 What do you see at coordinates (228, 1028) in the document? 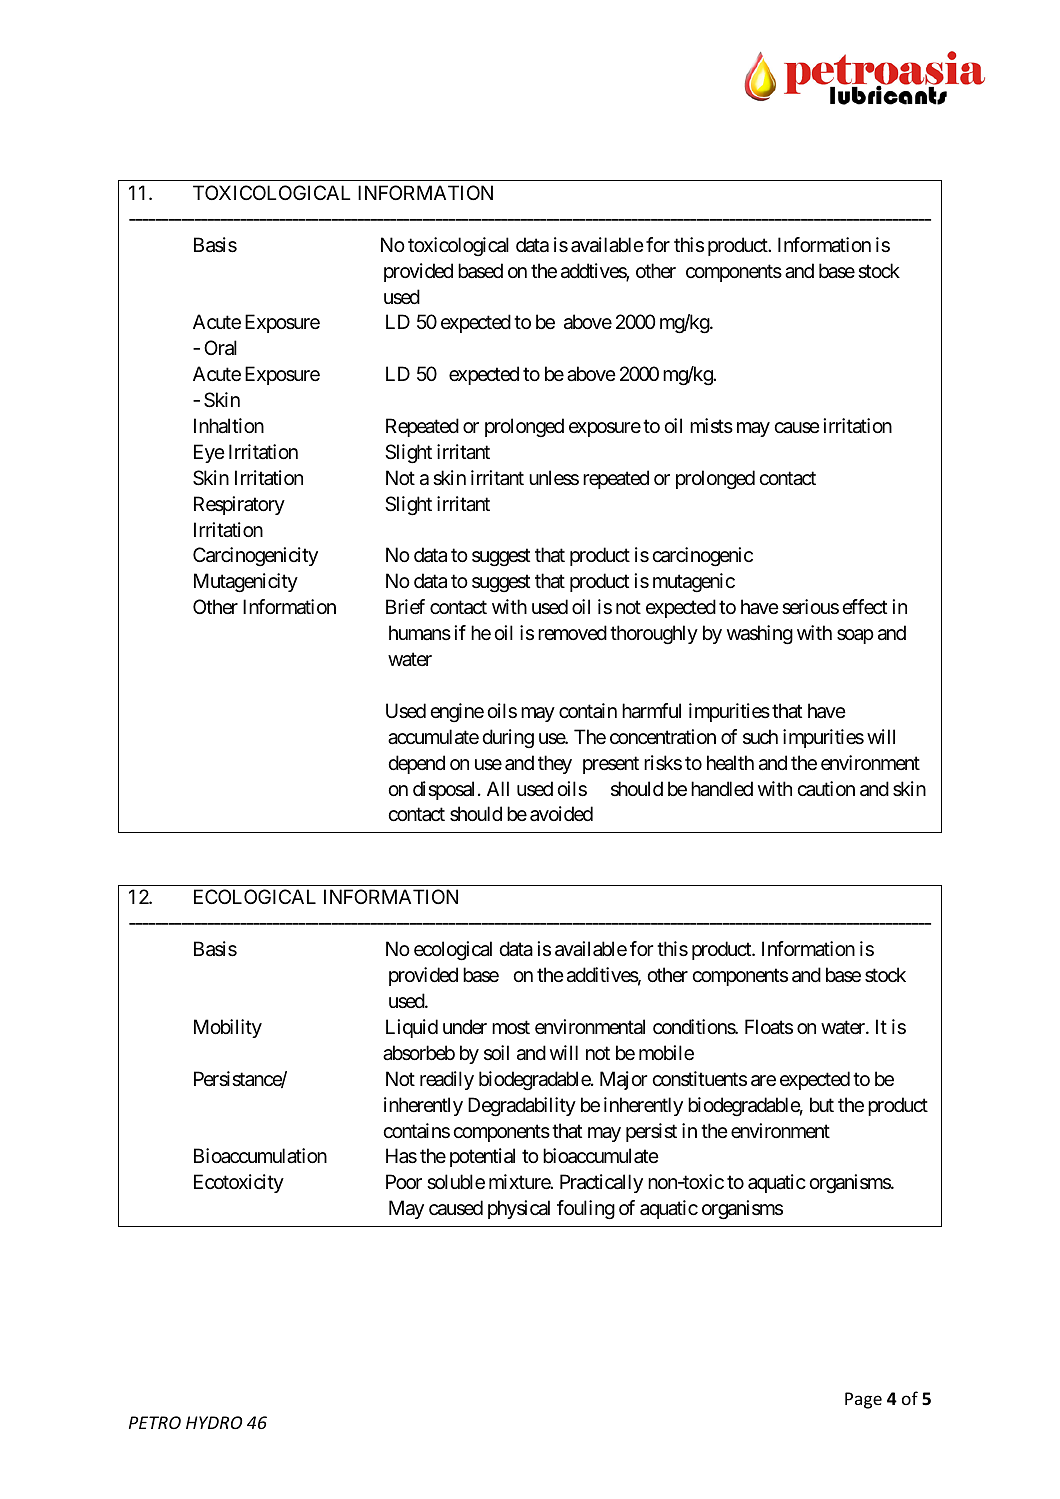
I see `Mobility` at bounding box center [228, 1028].
